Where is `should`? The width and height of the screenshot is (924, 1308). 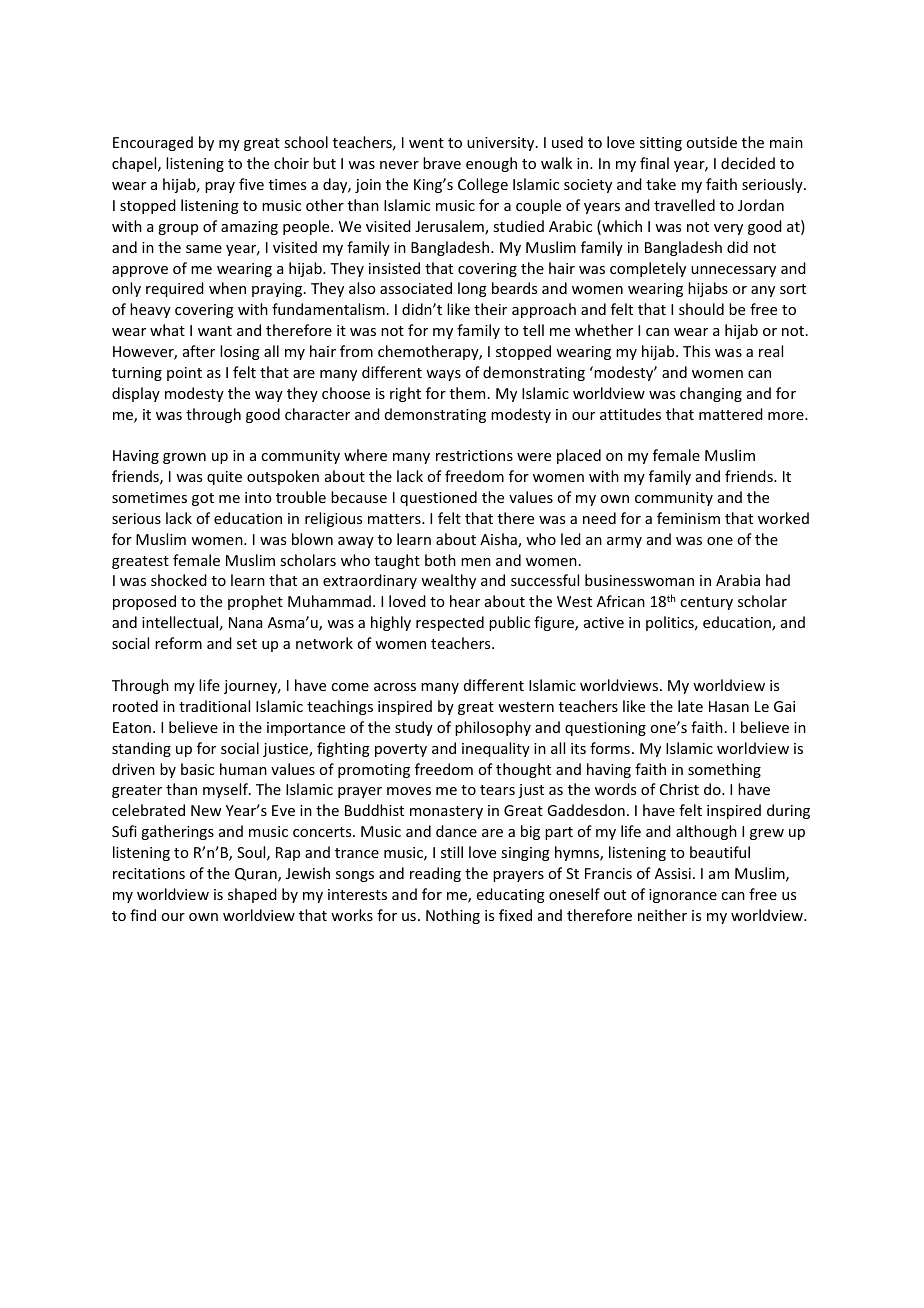
should is located at coordinates (701, 309).
